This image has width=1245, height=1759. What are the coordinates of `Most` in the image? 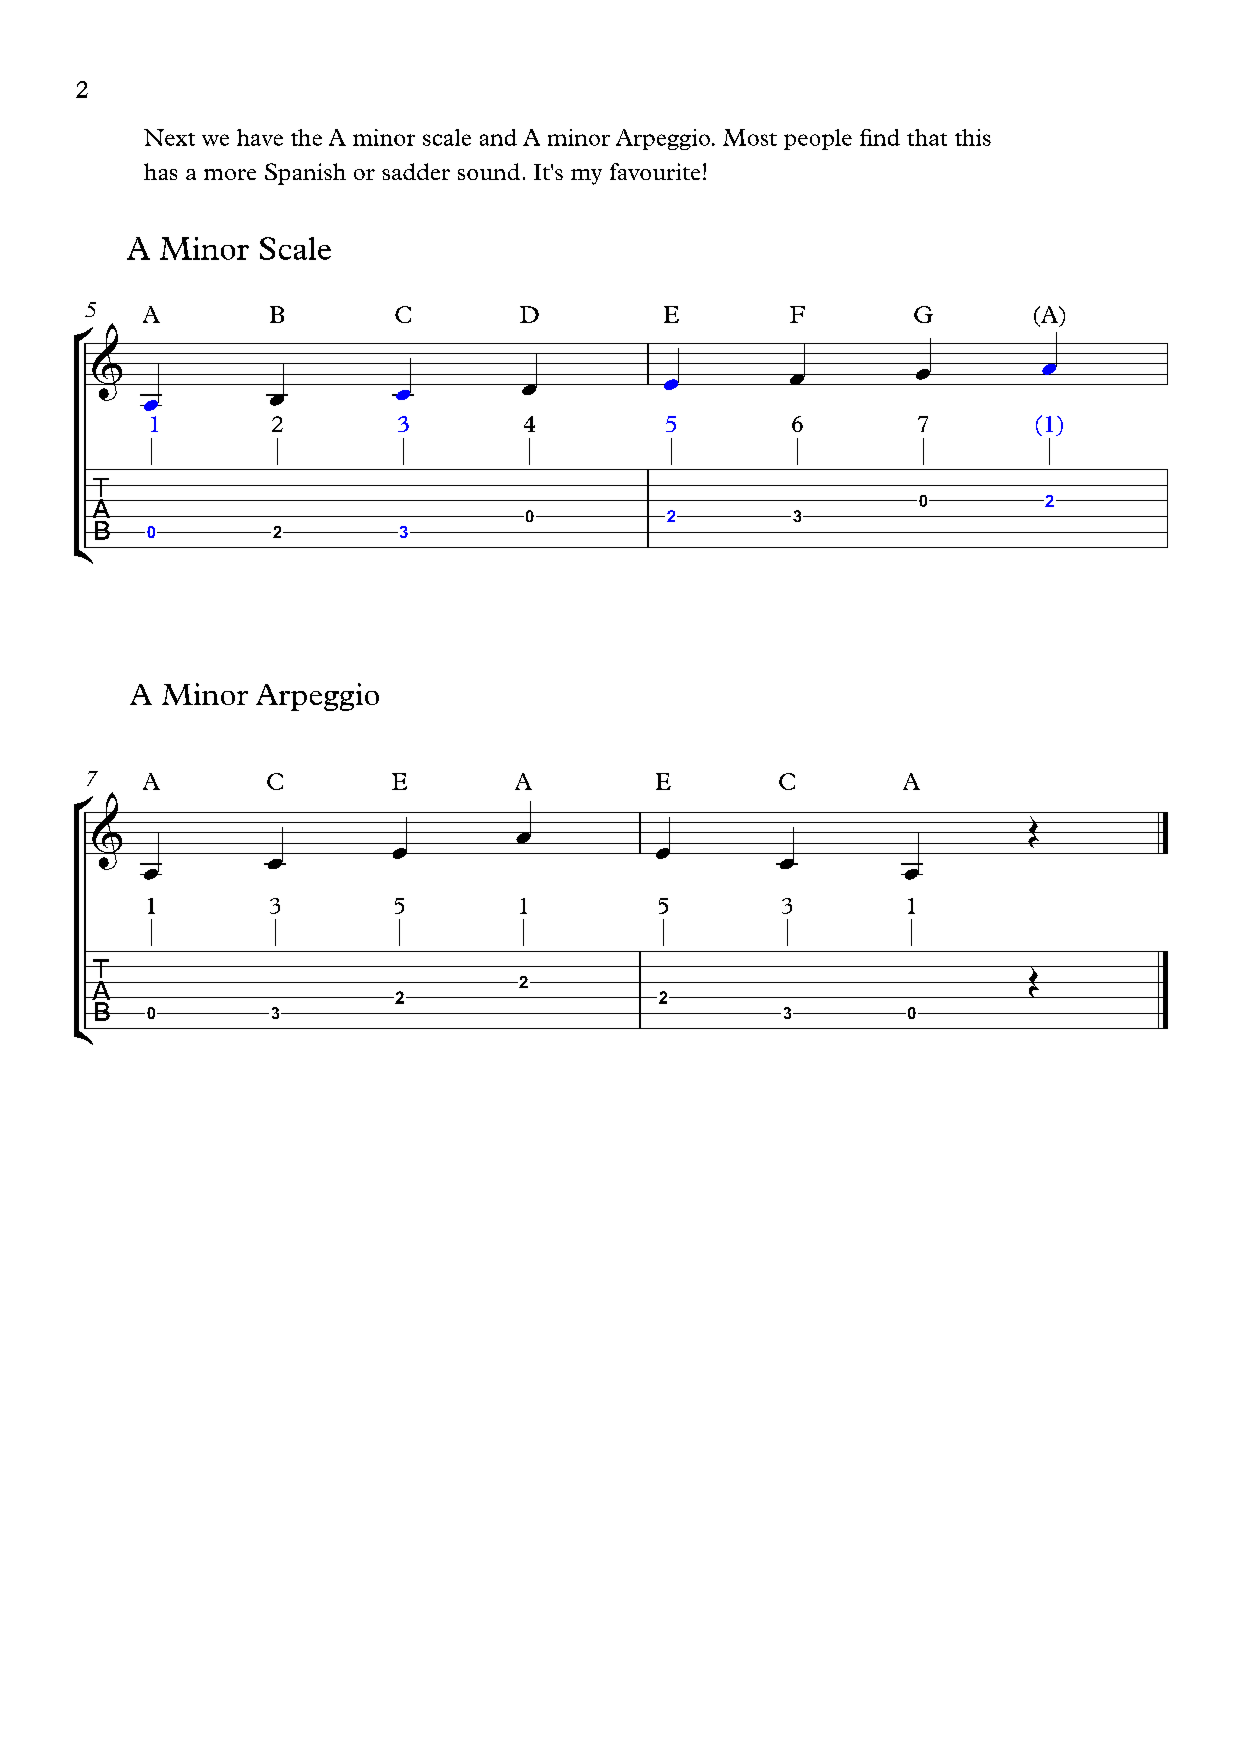 It's located at (750, 137).
